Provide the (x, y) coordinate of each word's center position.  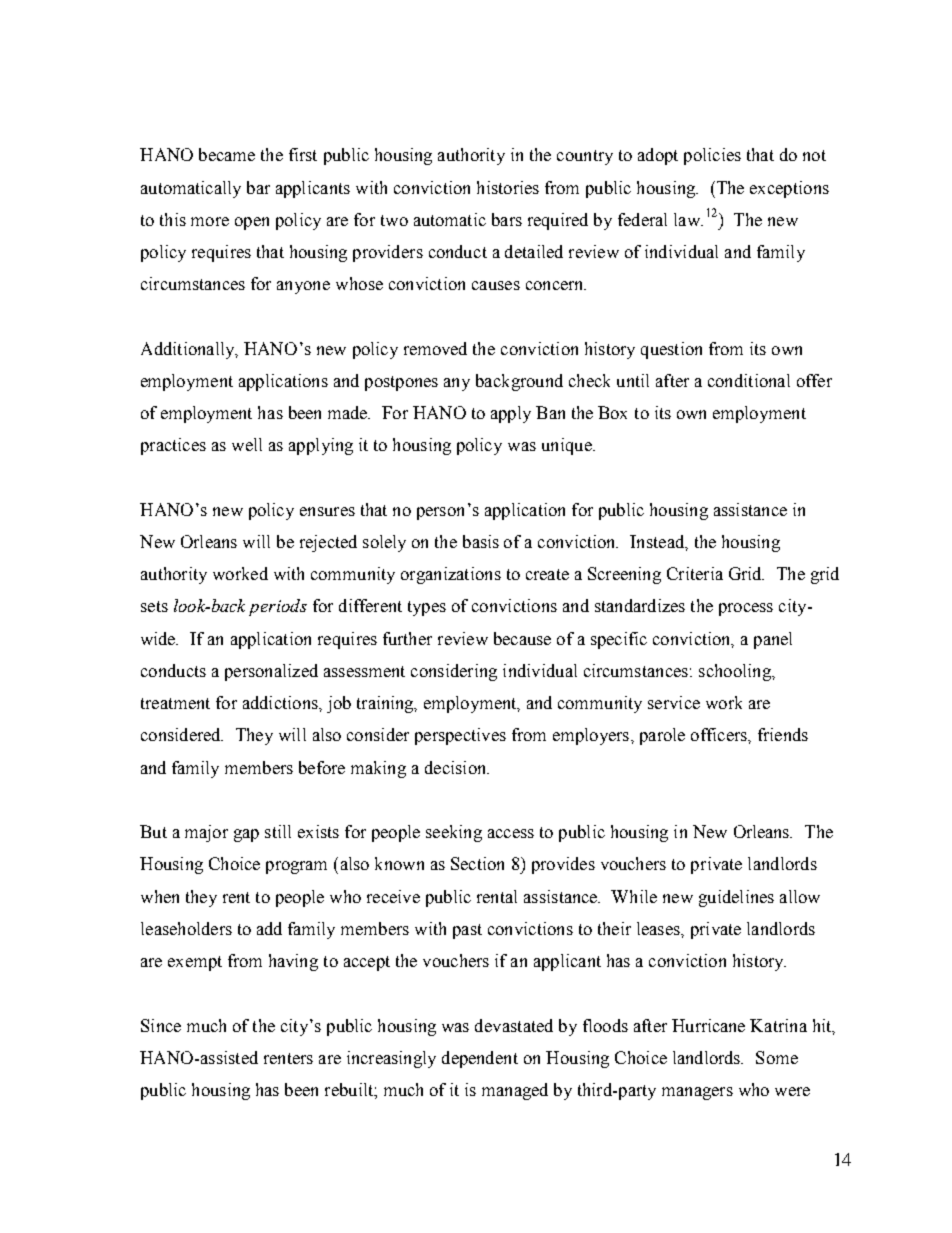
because (522, 638)
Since (161, 1025)
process (746, 609)
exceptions (789, 189)
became (227, 154)
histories (508, 187)
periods (278, 607)
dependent (480, 1059)
